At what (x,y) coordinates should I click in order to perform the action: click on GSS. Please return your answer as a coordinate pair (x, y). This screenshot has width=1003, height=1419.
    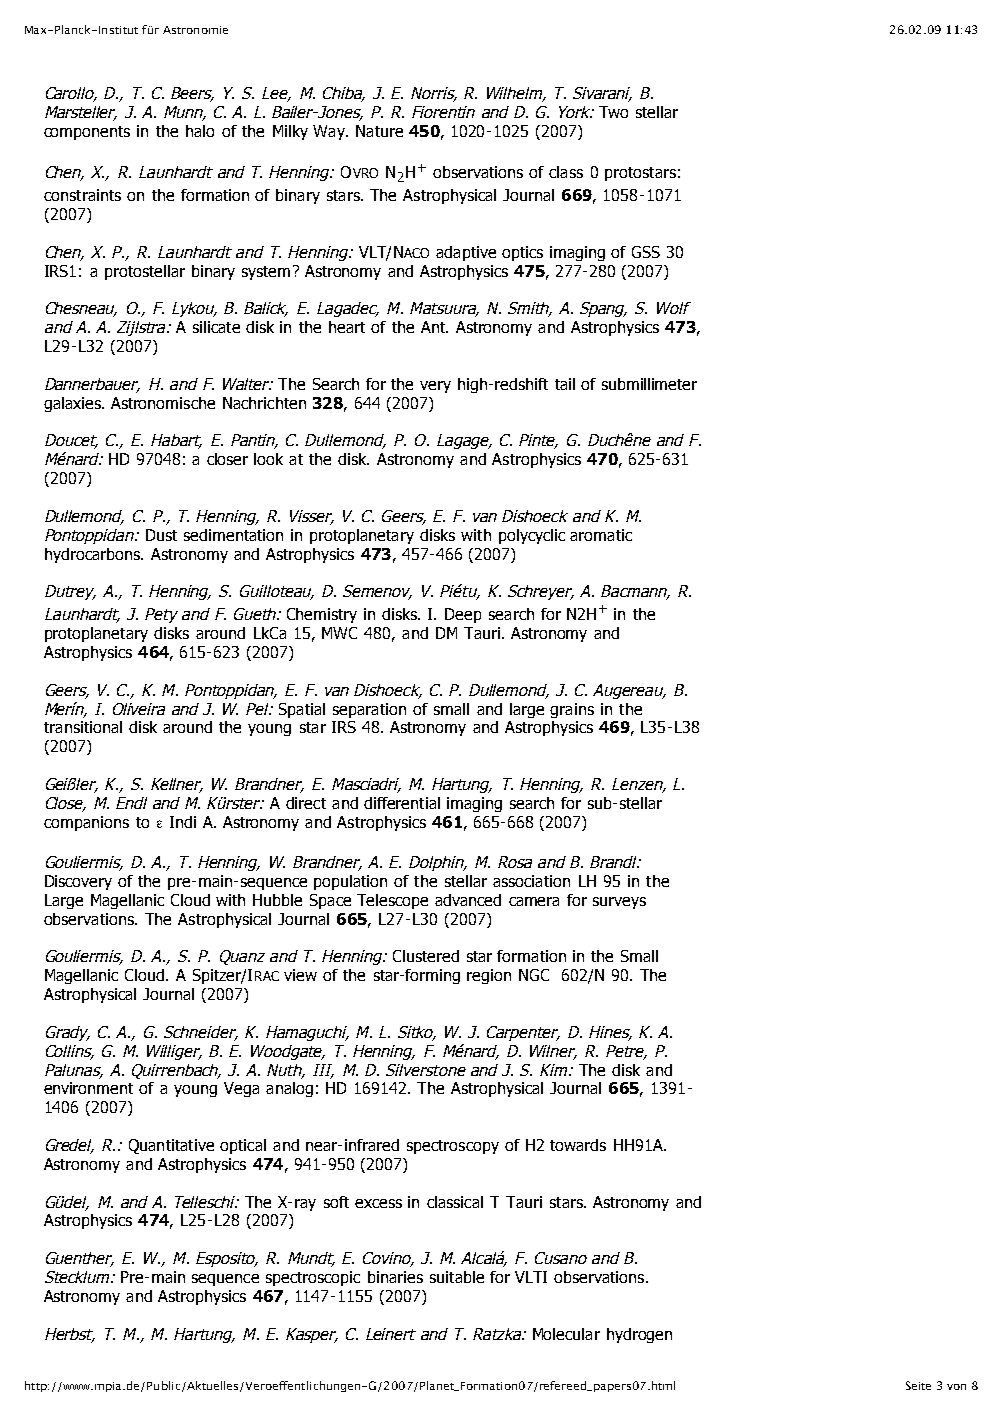
    Looking at the image, I should click on (646, 252).
